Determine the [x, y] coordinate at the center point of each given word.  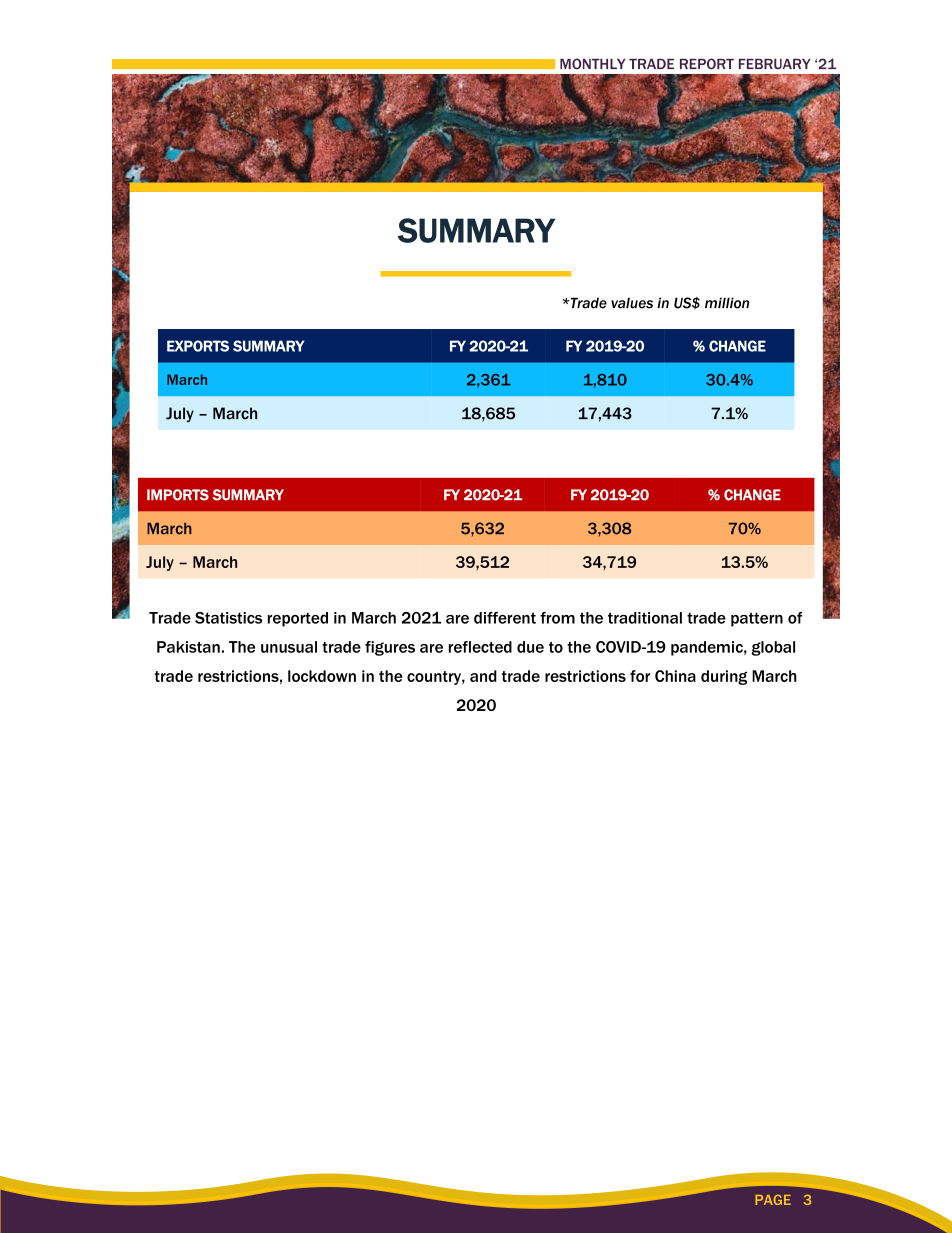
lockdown [322, 676]
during [724, 677]
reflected [480, 647]
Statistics [228, 618]
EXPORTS [198, 346]
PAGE [773, 1200]
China [675, 676]
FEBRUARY [775, 64]
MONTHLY [592, 64]
